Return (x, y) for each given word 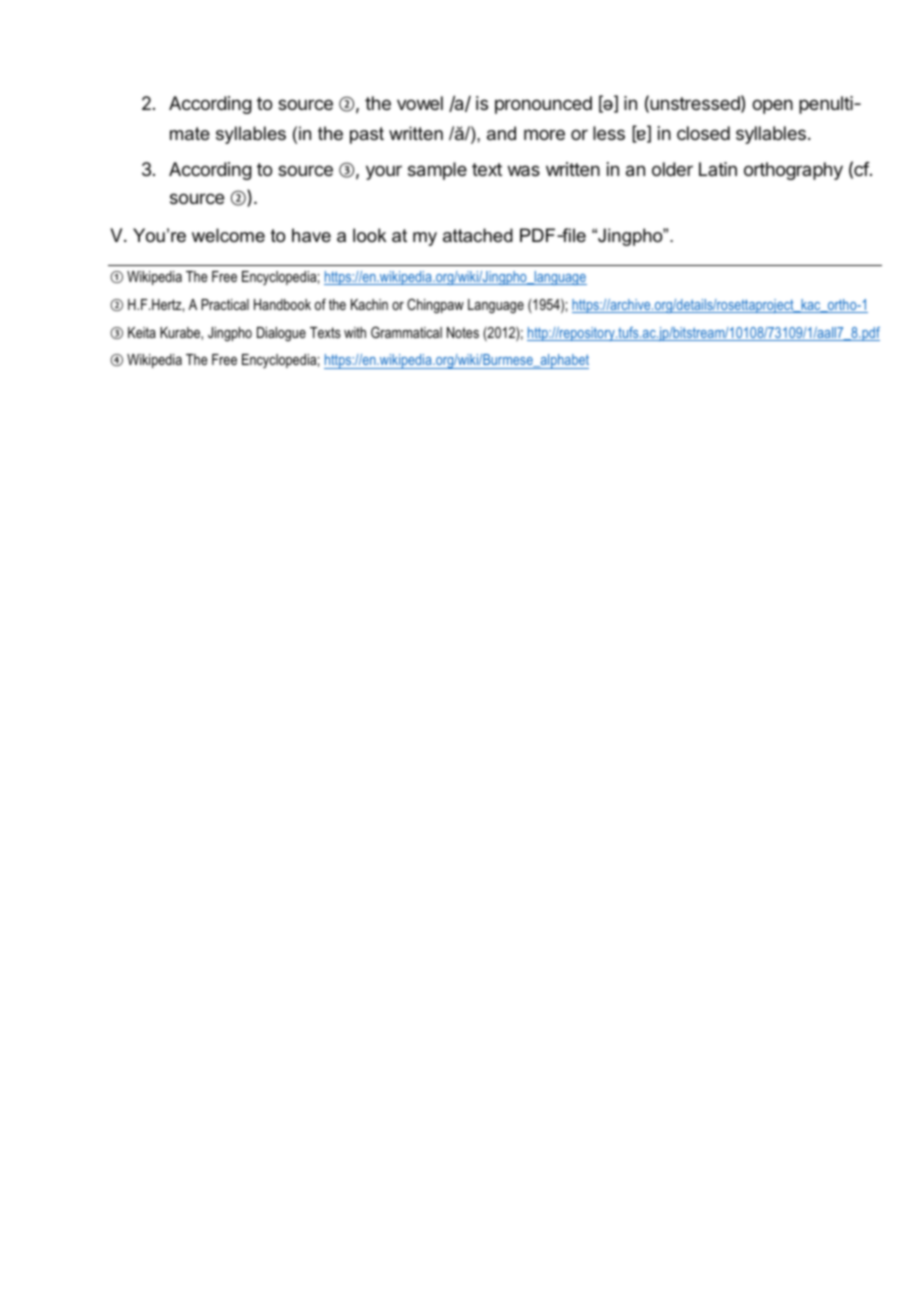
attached (478, 235)
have (311, 235)
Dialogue (281, 334)
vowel (420, 103)
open (772, 106)
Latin (718, 169)
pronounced (543, 105)
